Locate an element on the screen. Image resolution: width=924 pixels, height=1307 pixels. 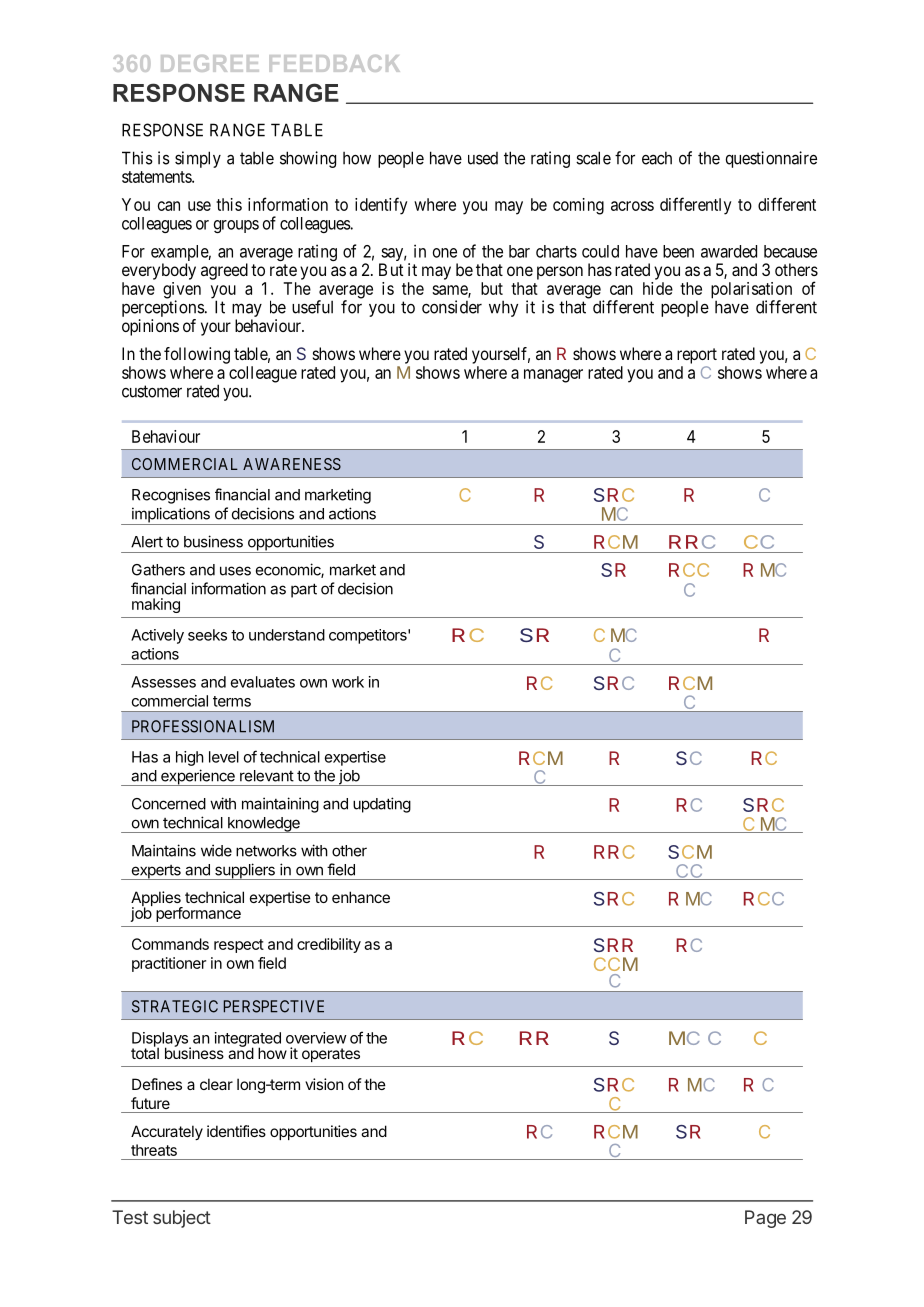
CCM is located at coordinates (616, 964).
